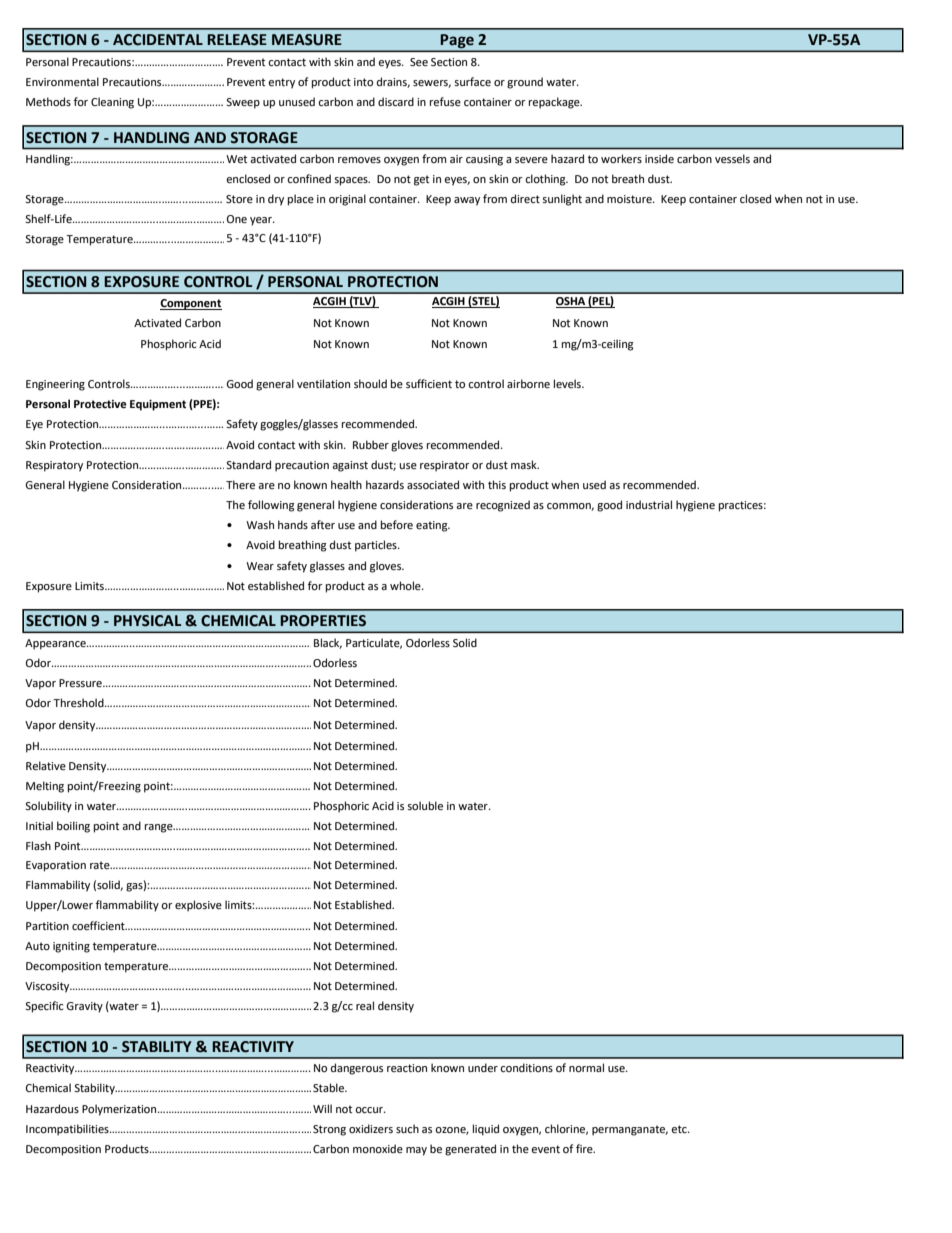 The height and width of the document is (1233, 952). I want to click on PHYSICAL, so click(147, 621).
